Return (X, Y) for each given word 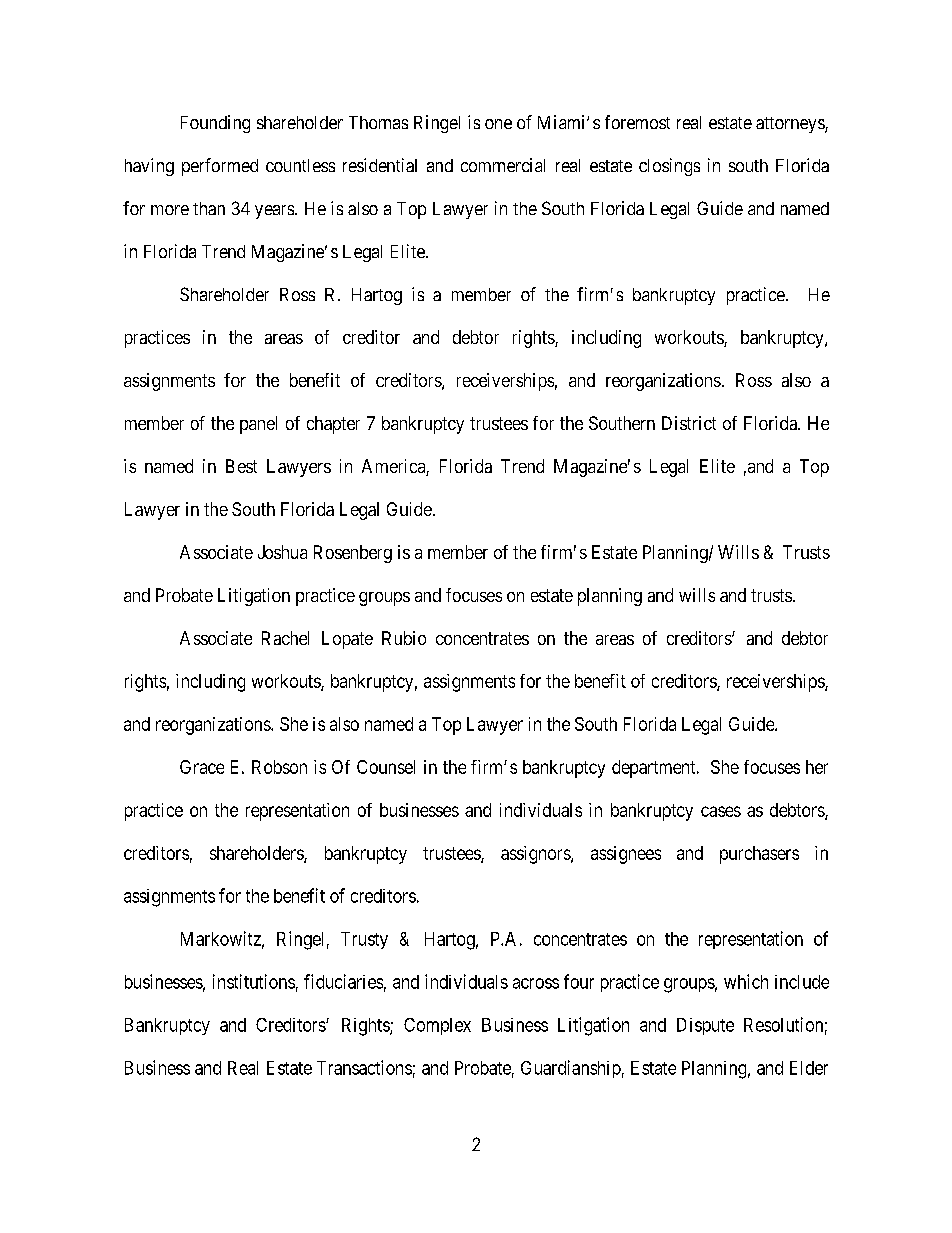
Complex (437, 1026)
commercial (503, 165)
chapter (333, 425)
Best (241, 466)
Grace (202, 767)
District (689, 423)
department (655, 769)
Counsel (386, 767)
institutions (254, 981)
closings (669, 167)
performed (220, 167)
